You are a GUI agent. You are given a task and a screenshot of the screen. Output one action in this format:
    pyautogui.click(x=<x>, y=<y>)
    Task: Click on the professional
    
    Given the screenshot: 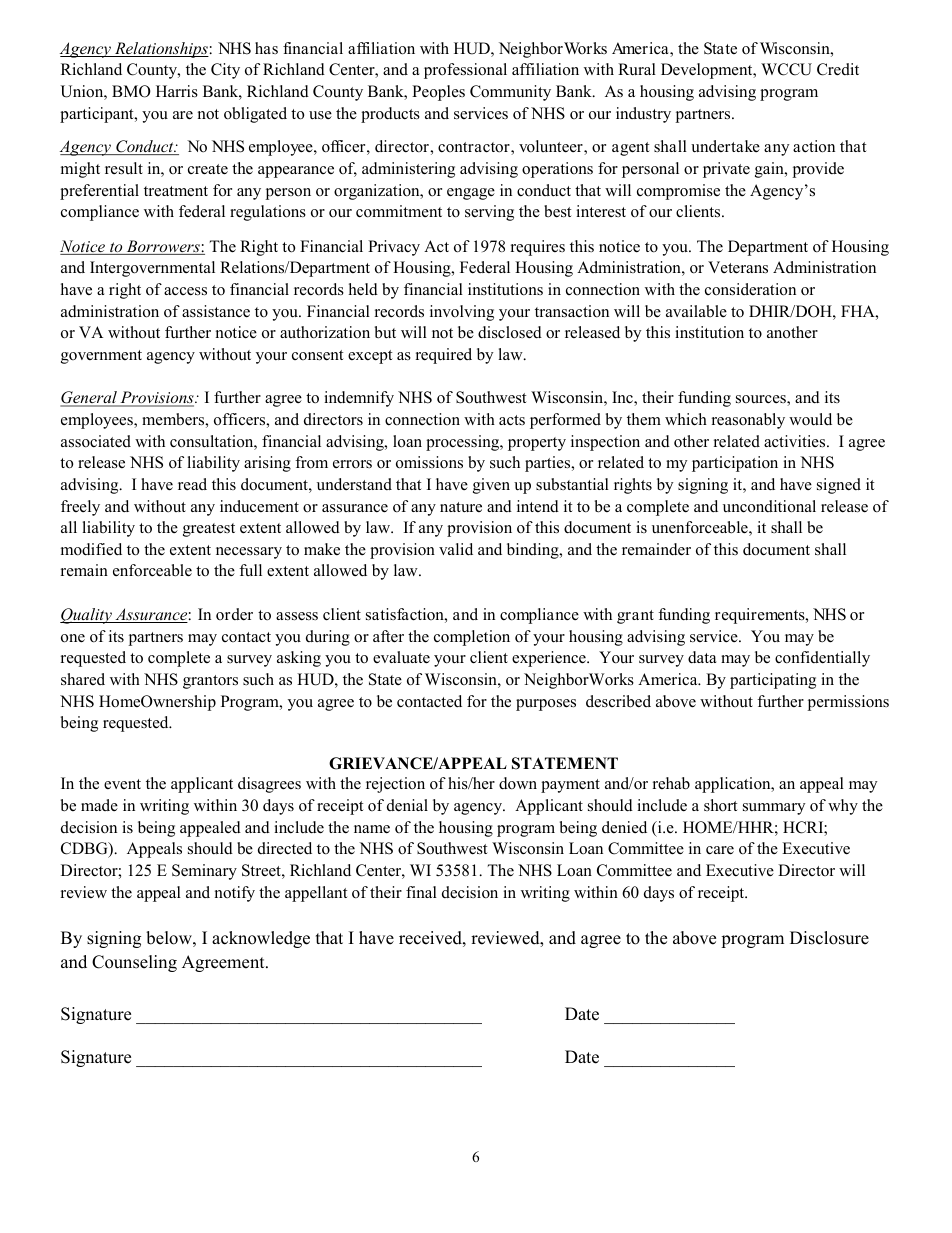 What is the action you would take?
    pyautogui.click(x=465, y=71)
